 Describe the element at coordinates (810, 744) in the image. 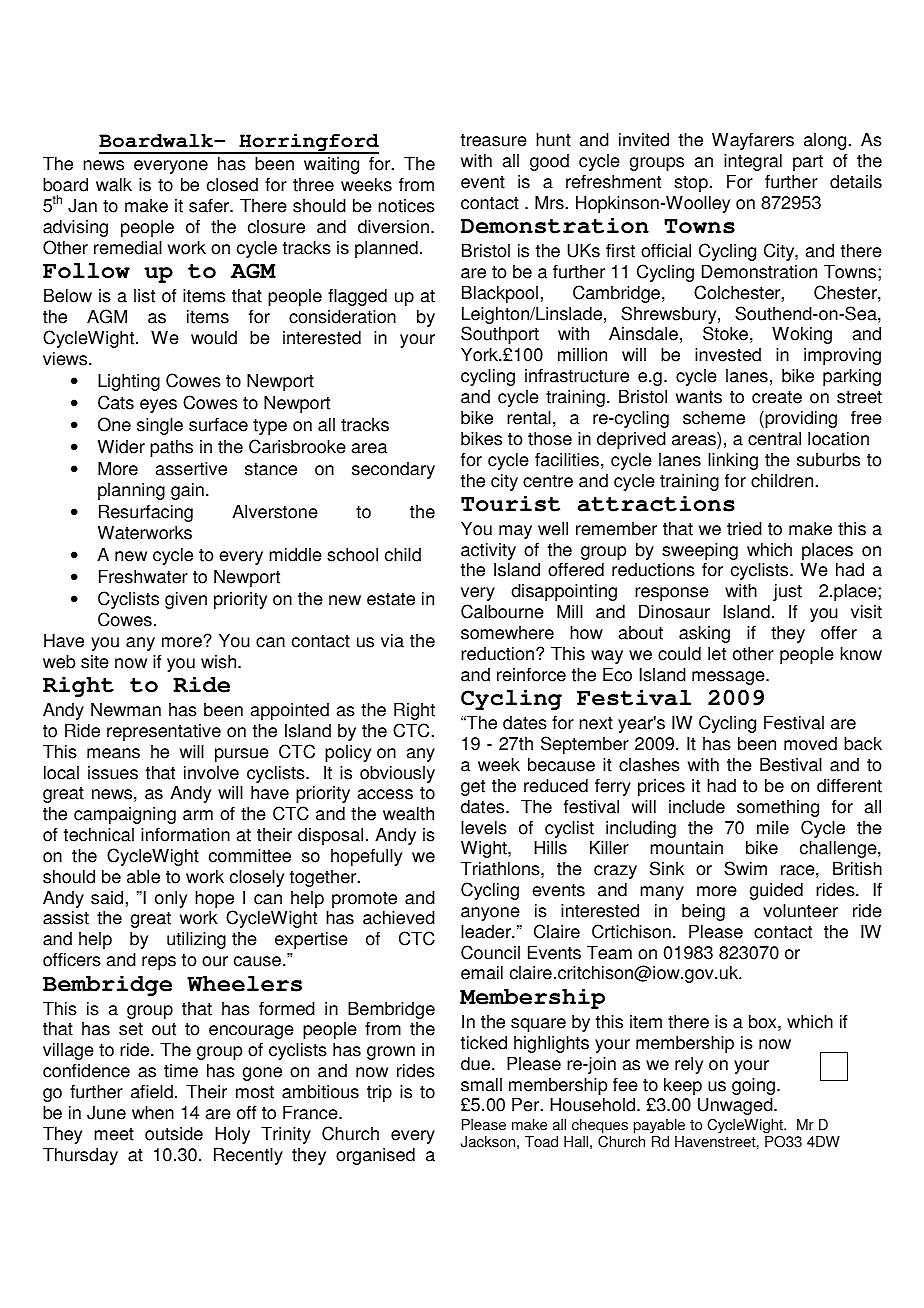

I see `moved` at that location.
